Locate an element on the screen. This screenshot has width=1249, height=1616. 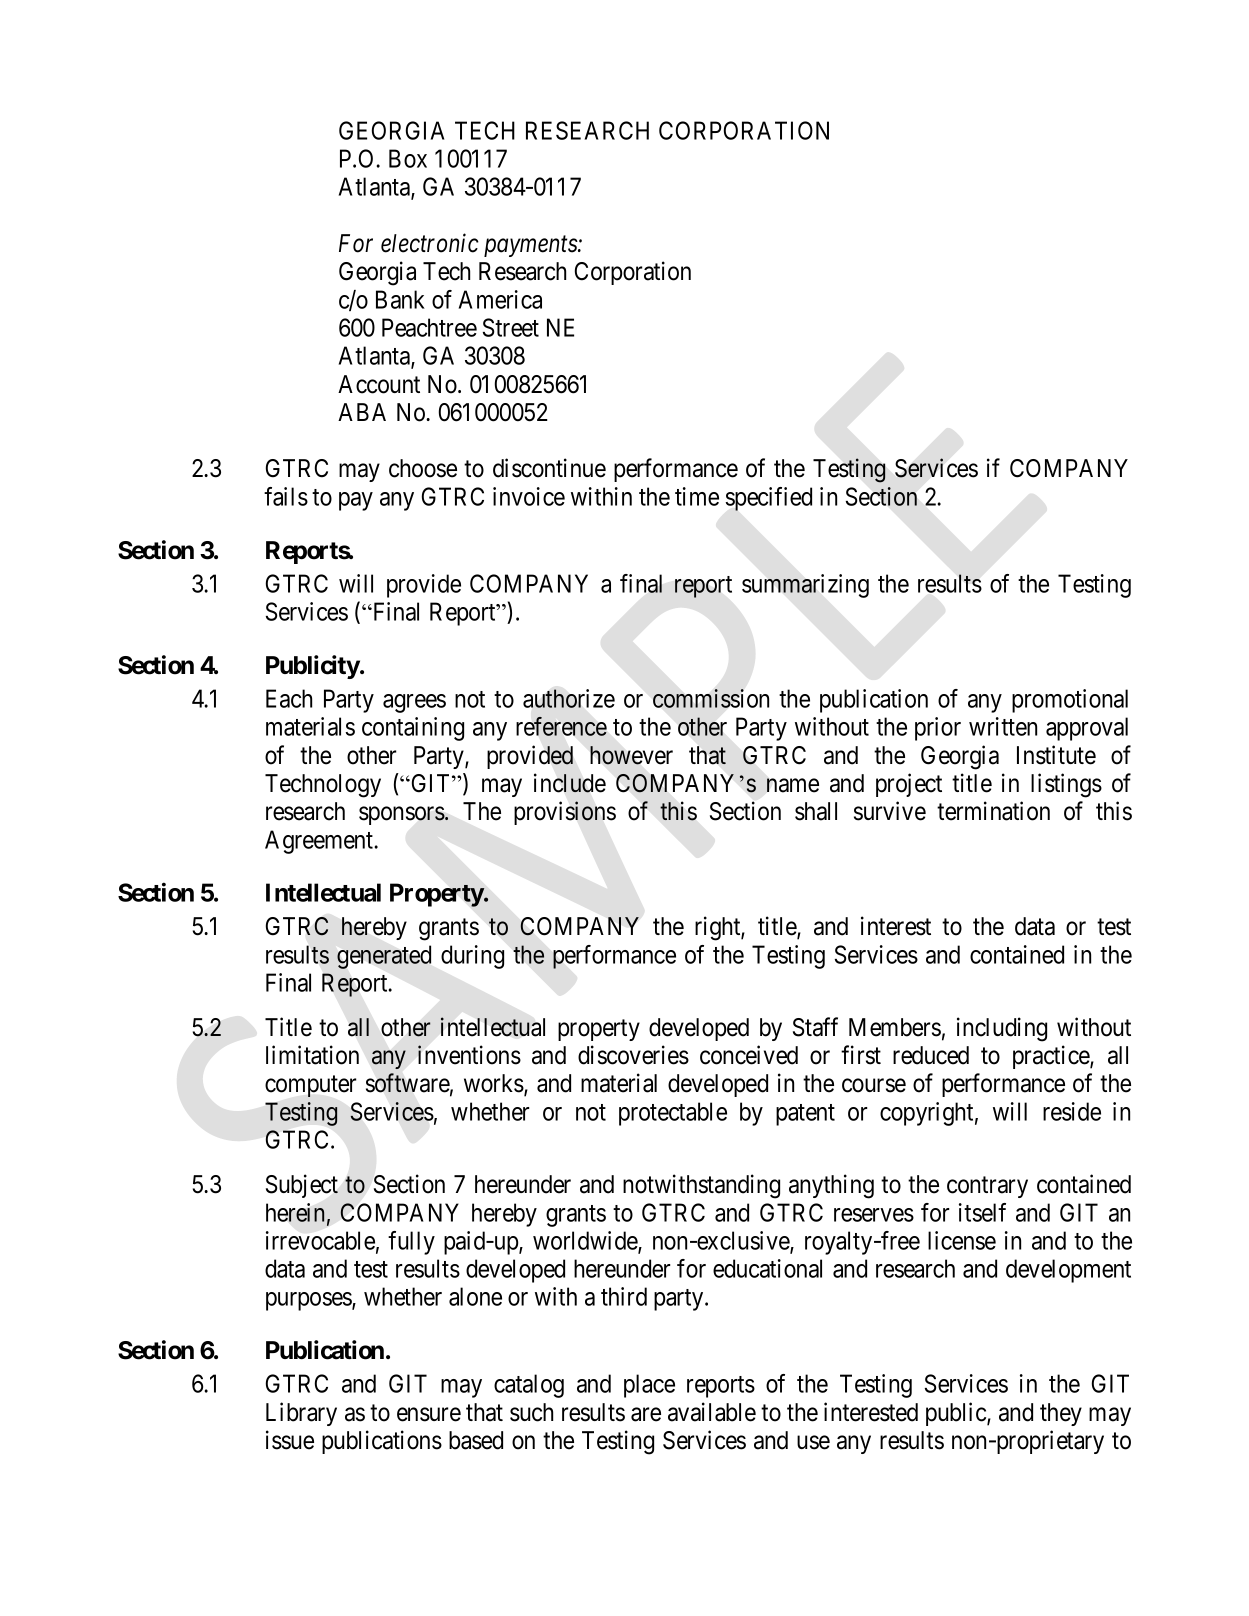
computer is located at coordinates (311, 1086).
